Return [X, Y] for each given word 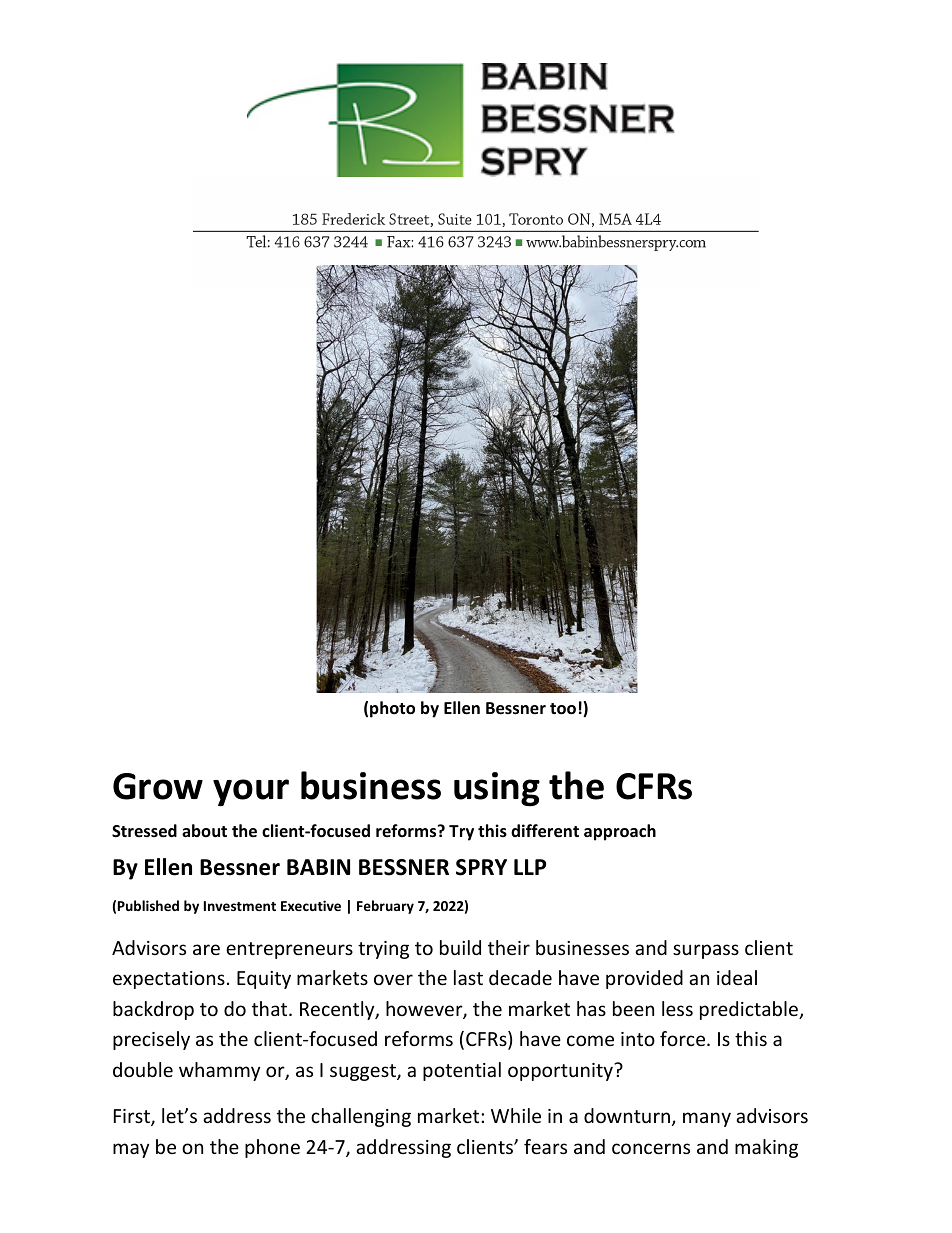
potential [462, 1071]
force [684, 1038]
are [206, 949]
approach [620, 832]
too [563, 709]
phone [272, 1148]
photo [392, 709]
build [460, 947]
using [497, 789]
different [545, 831]
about [204, 830]
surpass [706, 951]
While [516, 1115]
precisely [151, 1040]
